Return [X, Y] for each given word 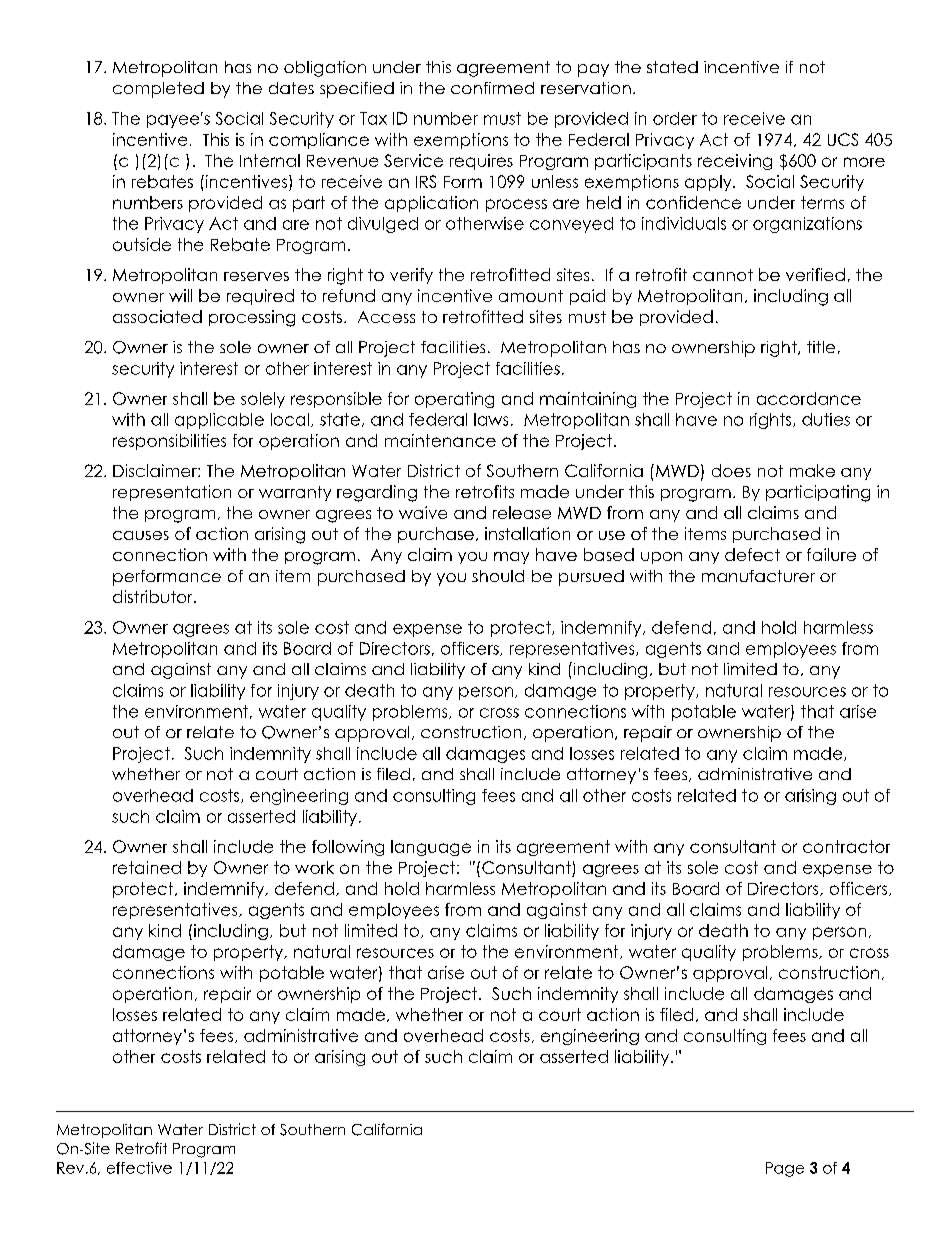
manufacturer [758, 576]
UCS [843, 139]
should [498, 576]
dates [291, 88]
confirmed [492, 88]
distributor [154, 596]
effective [139, 1168]
